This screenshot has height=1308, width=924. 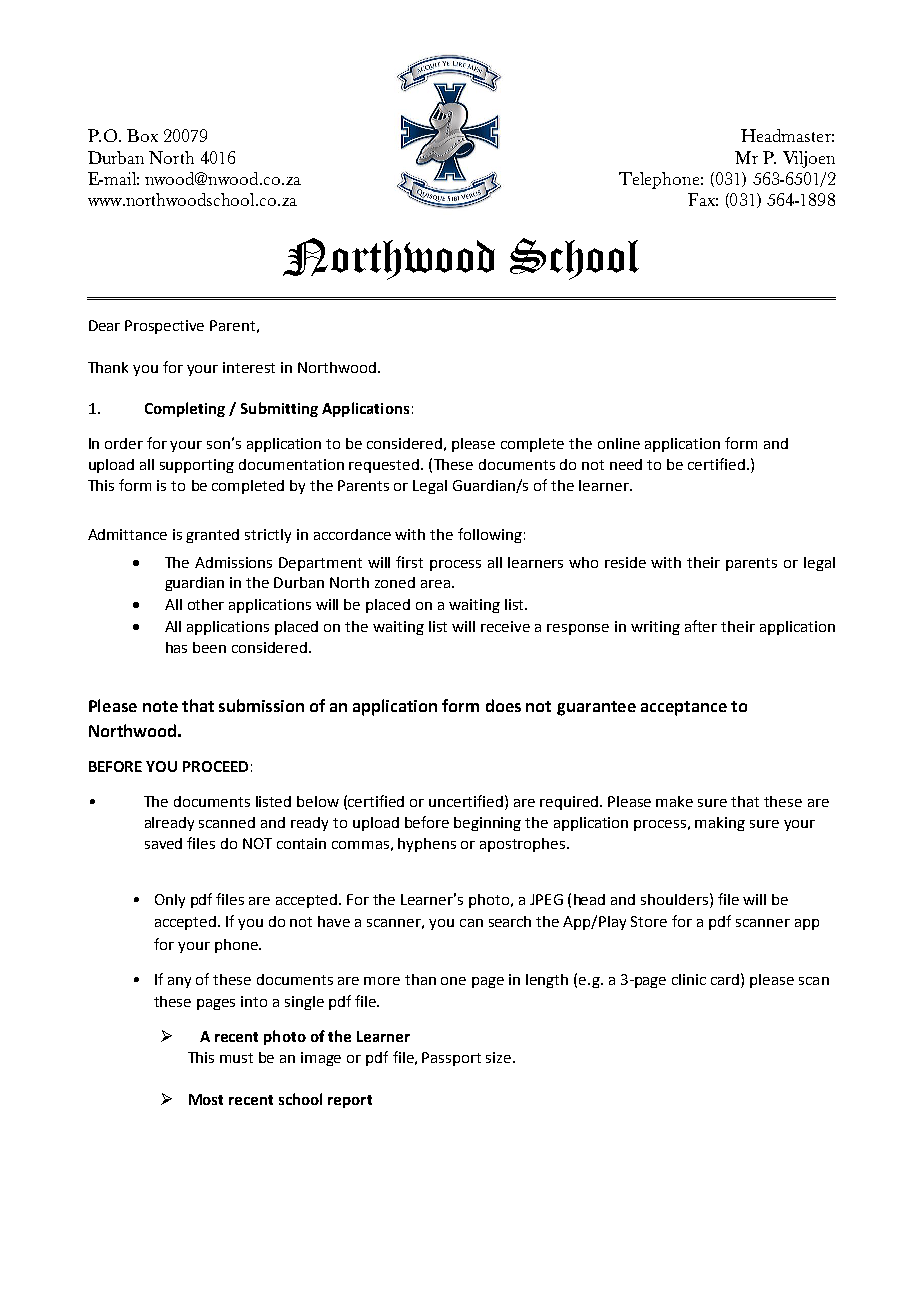 What do you see at coordinates (206, 604) in the screenshot?
I see `other` at bounding box center [206, 604].
